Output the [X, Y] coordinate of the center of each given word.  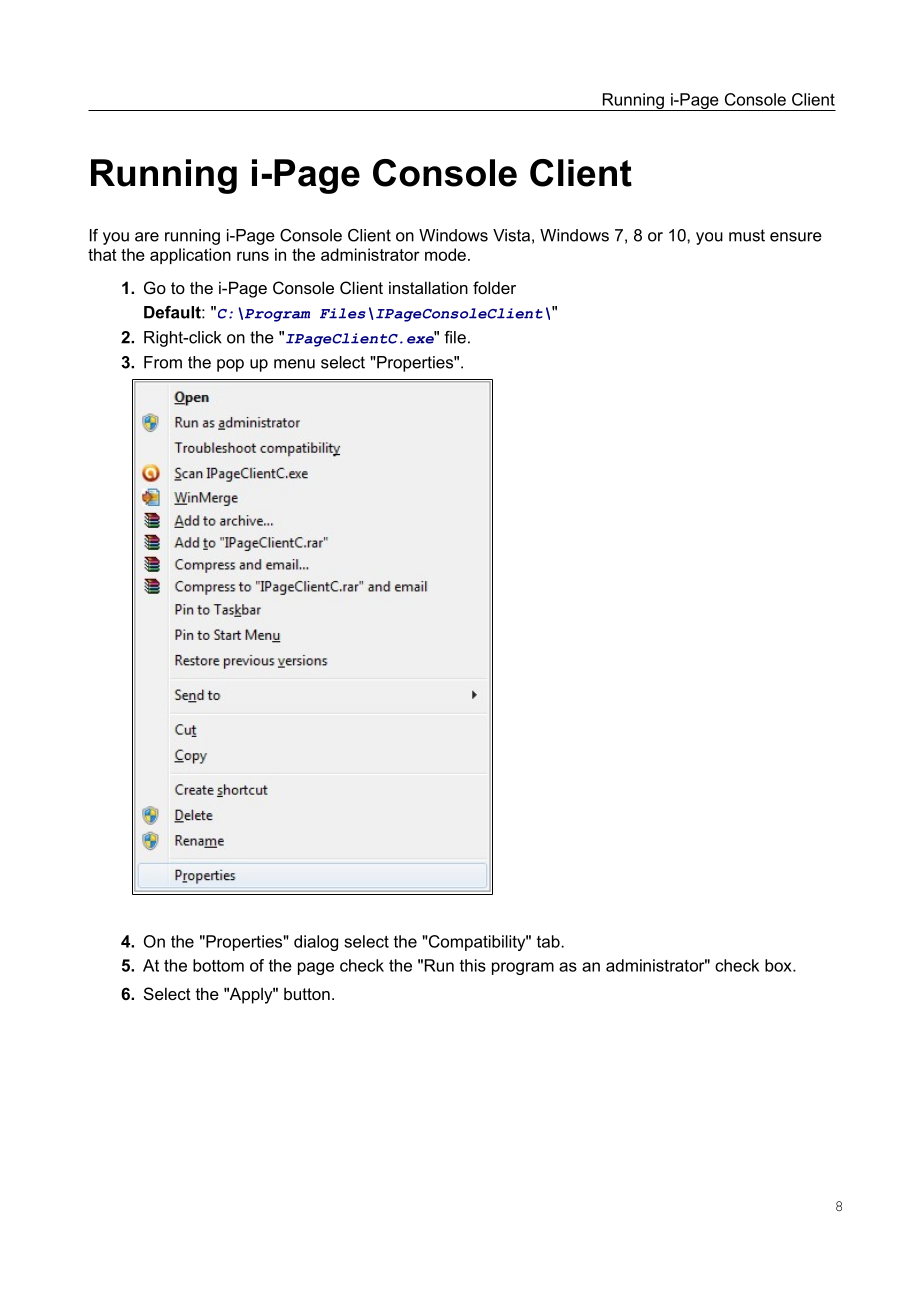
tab [549, 941]
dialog [316, 943]
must [747, 235]
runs [253, 256]
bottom [218, 965]
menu [294, 364]
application [190, 256]
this [473, 965]
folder [494, 287]
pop [230, 365]
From [163, 362]
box [779, 965]
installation [428, 287]
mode [445, 254]
